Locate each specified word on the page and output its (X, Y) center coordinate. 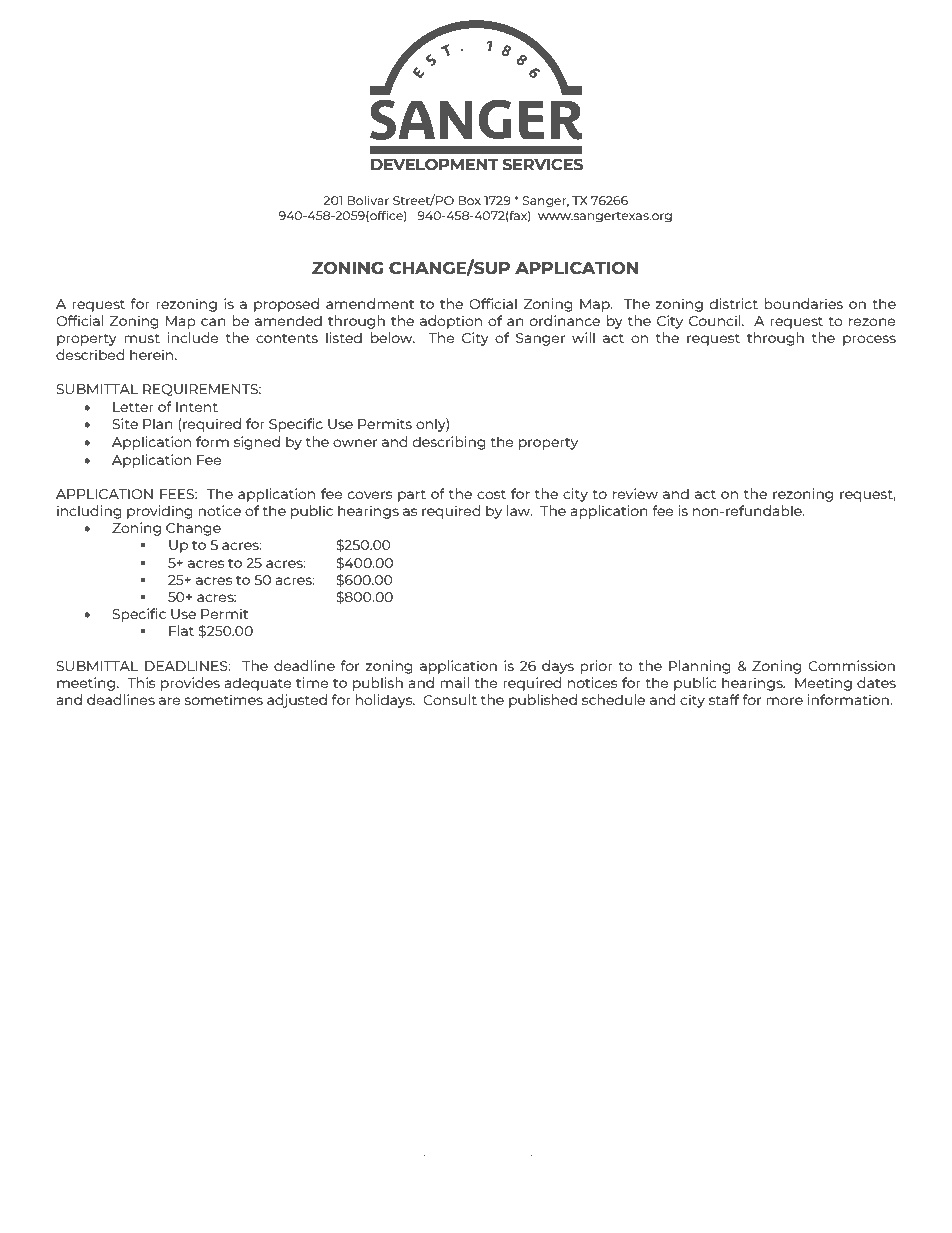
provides (190, 684)
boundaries (803, 303)
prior (596, 667)
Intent (197, 407)
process (869, 340)
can (213, 322)
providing (160, 512)
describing (449, 443)
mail (454, 682)
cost (491, 494)
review (635, 493)
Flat (181, 630)
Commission (851, 665)
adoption (451, 322)
